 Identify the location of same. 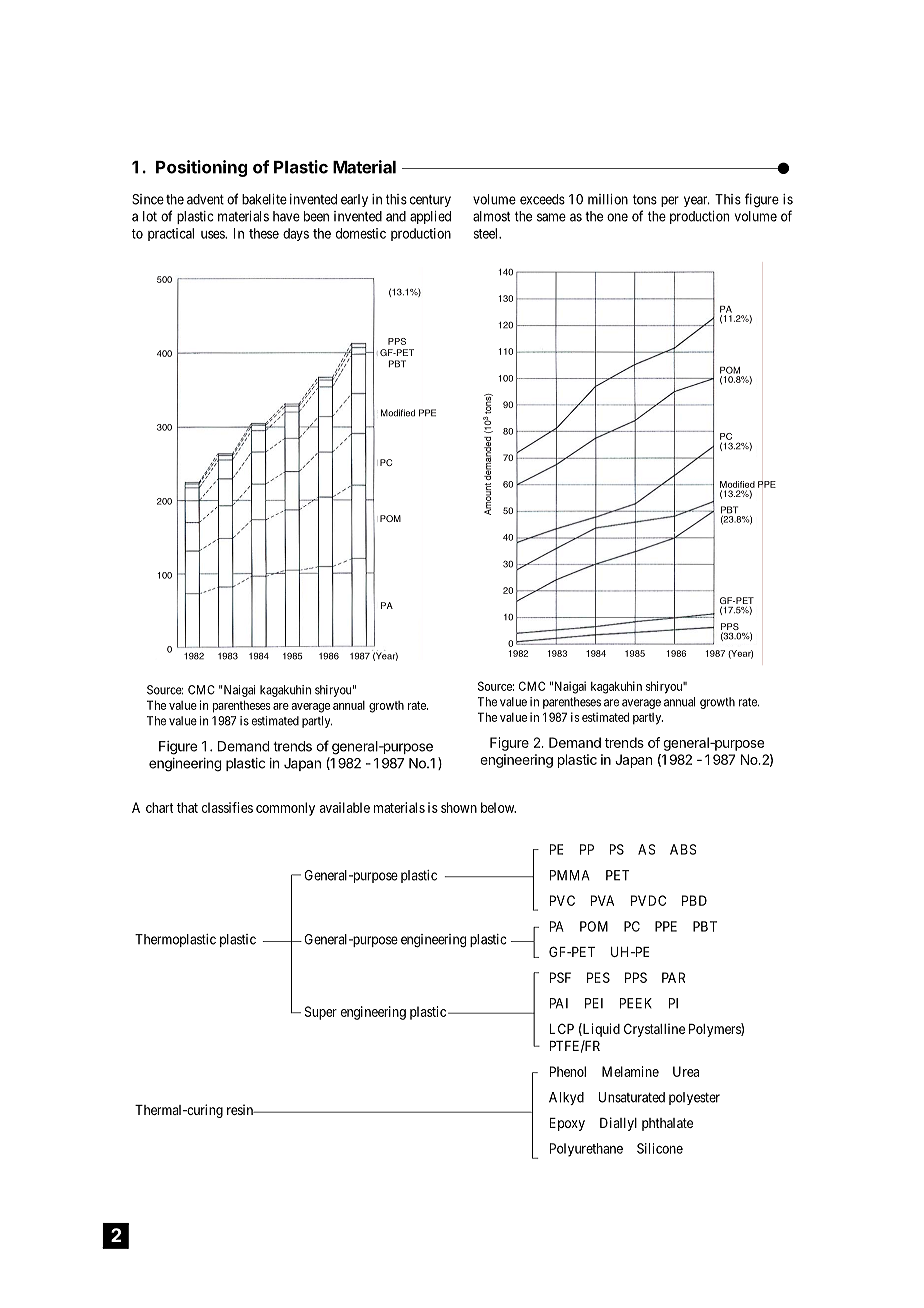
(551, 217).
